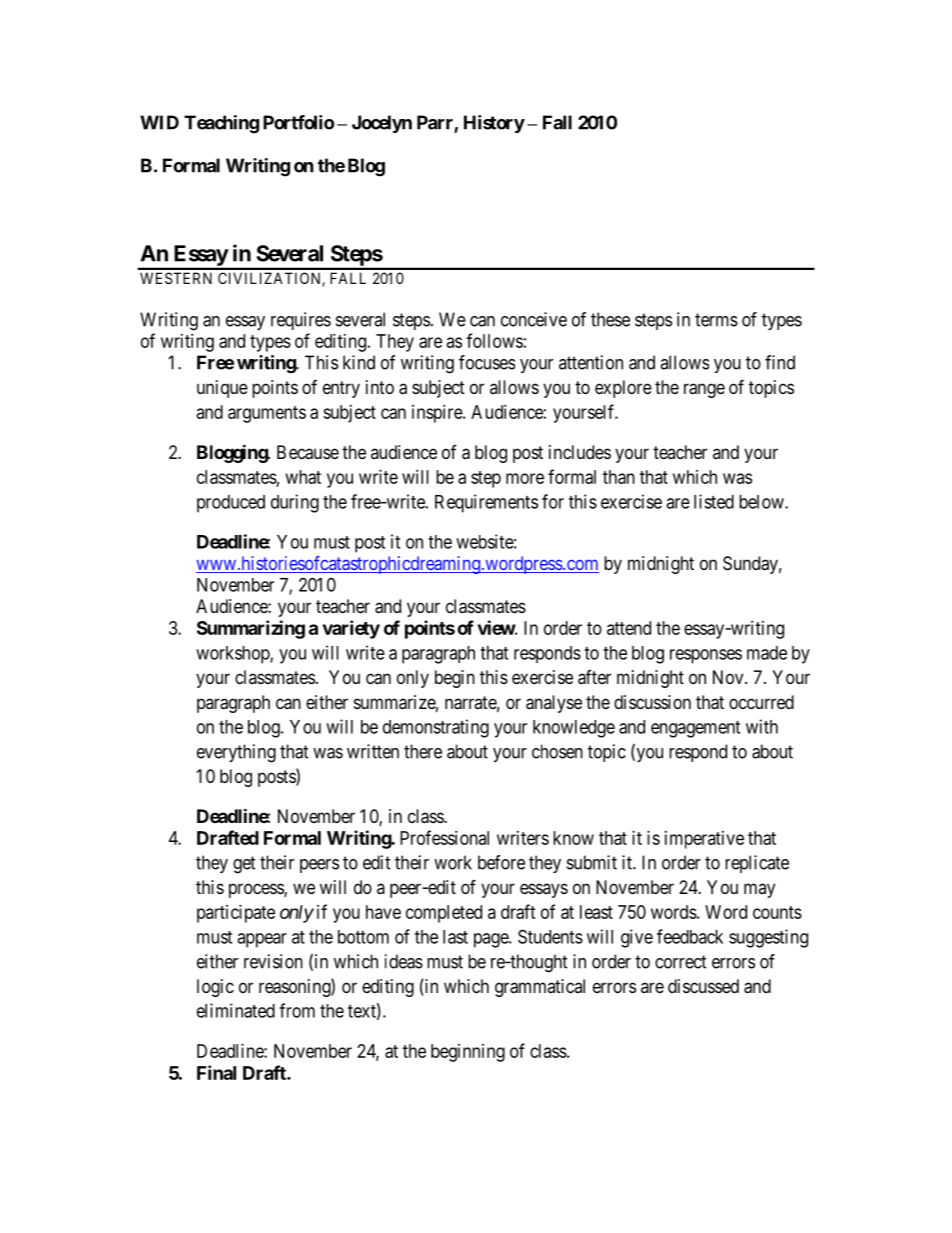 This screenshot has width=952, height=1233. I want to click on grammatical, so click(540, 988).
